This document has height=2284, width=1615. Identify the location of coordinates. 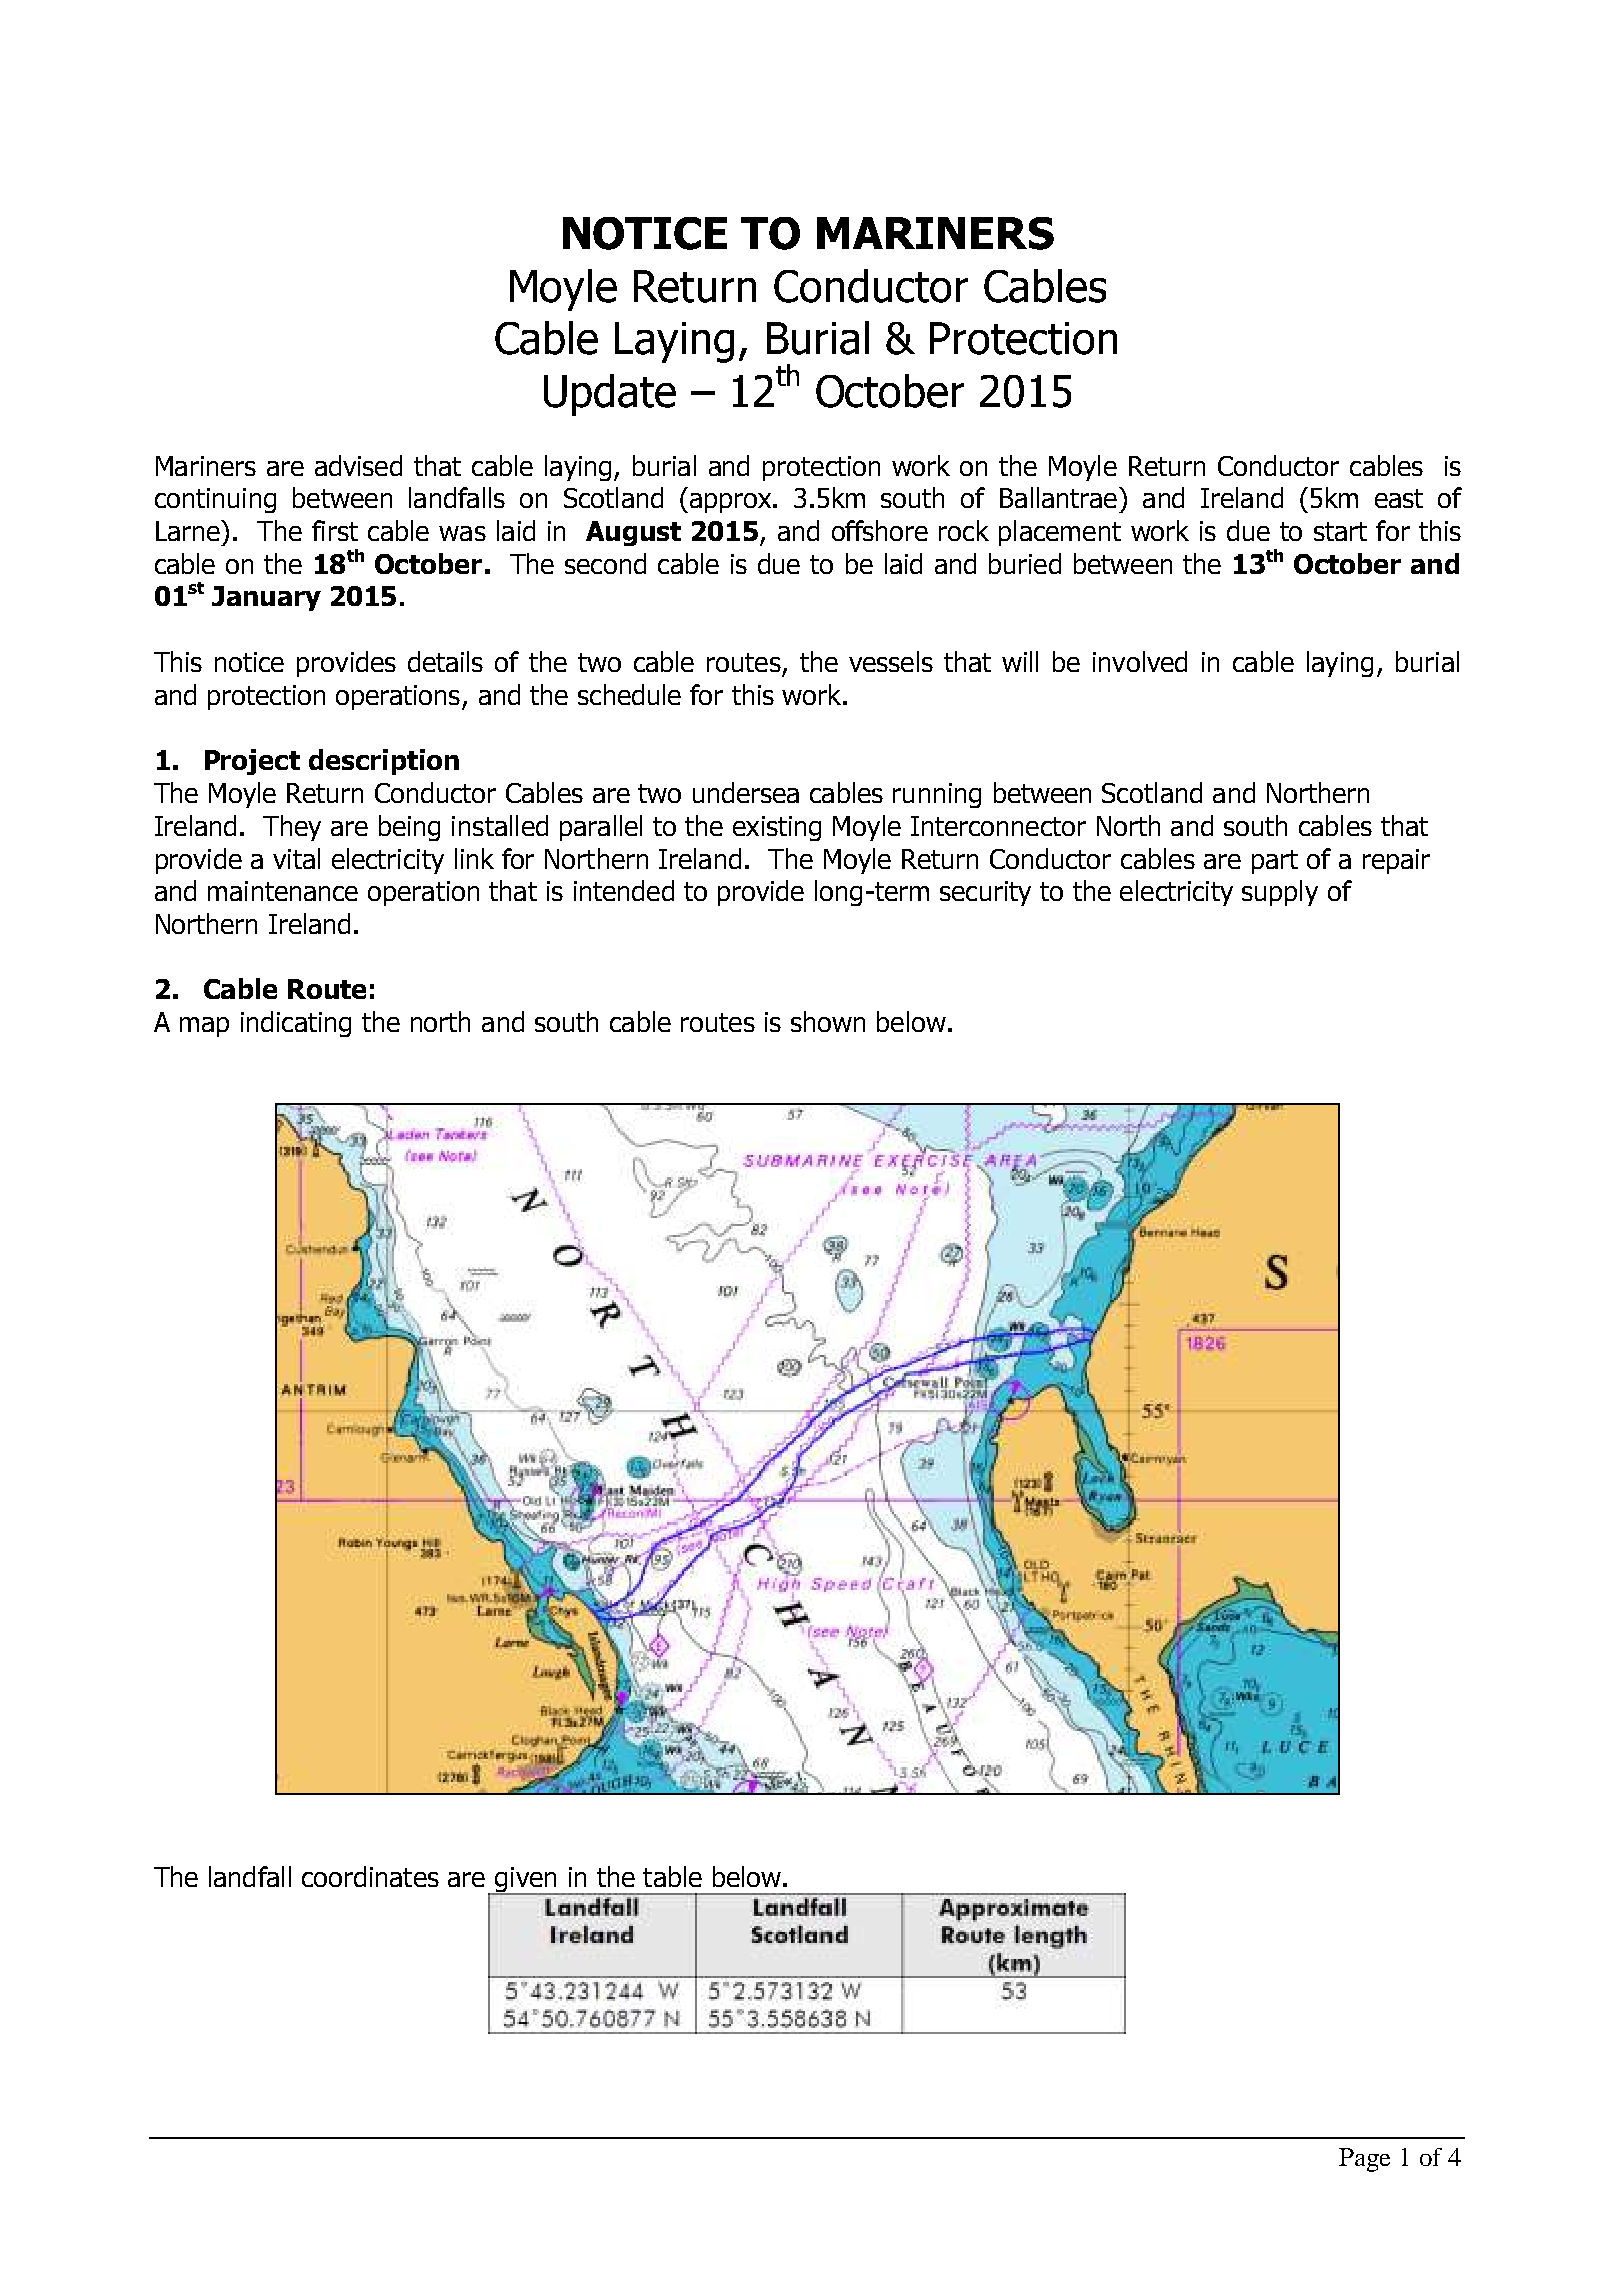
(370, 1876).
